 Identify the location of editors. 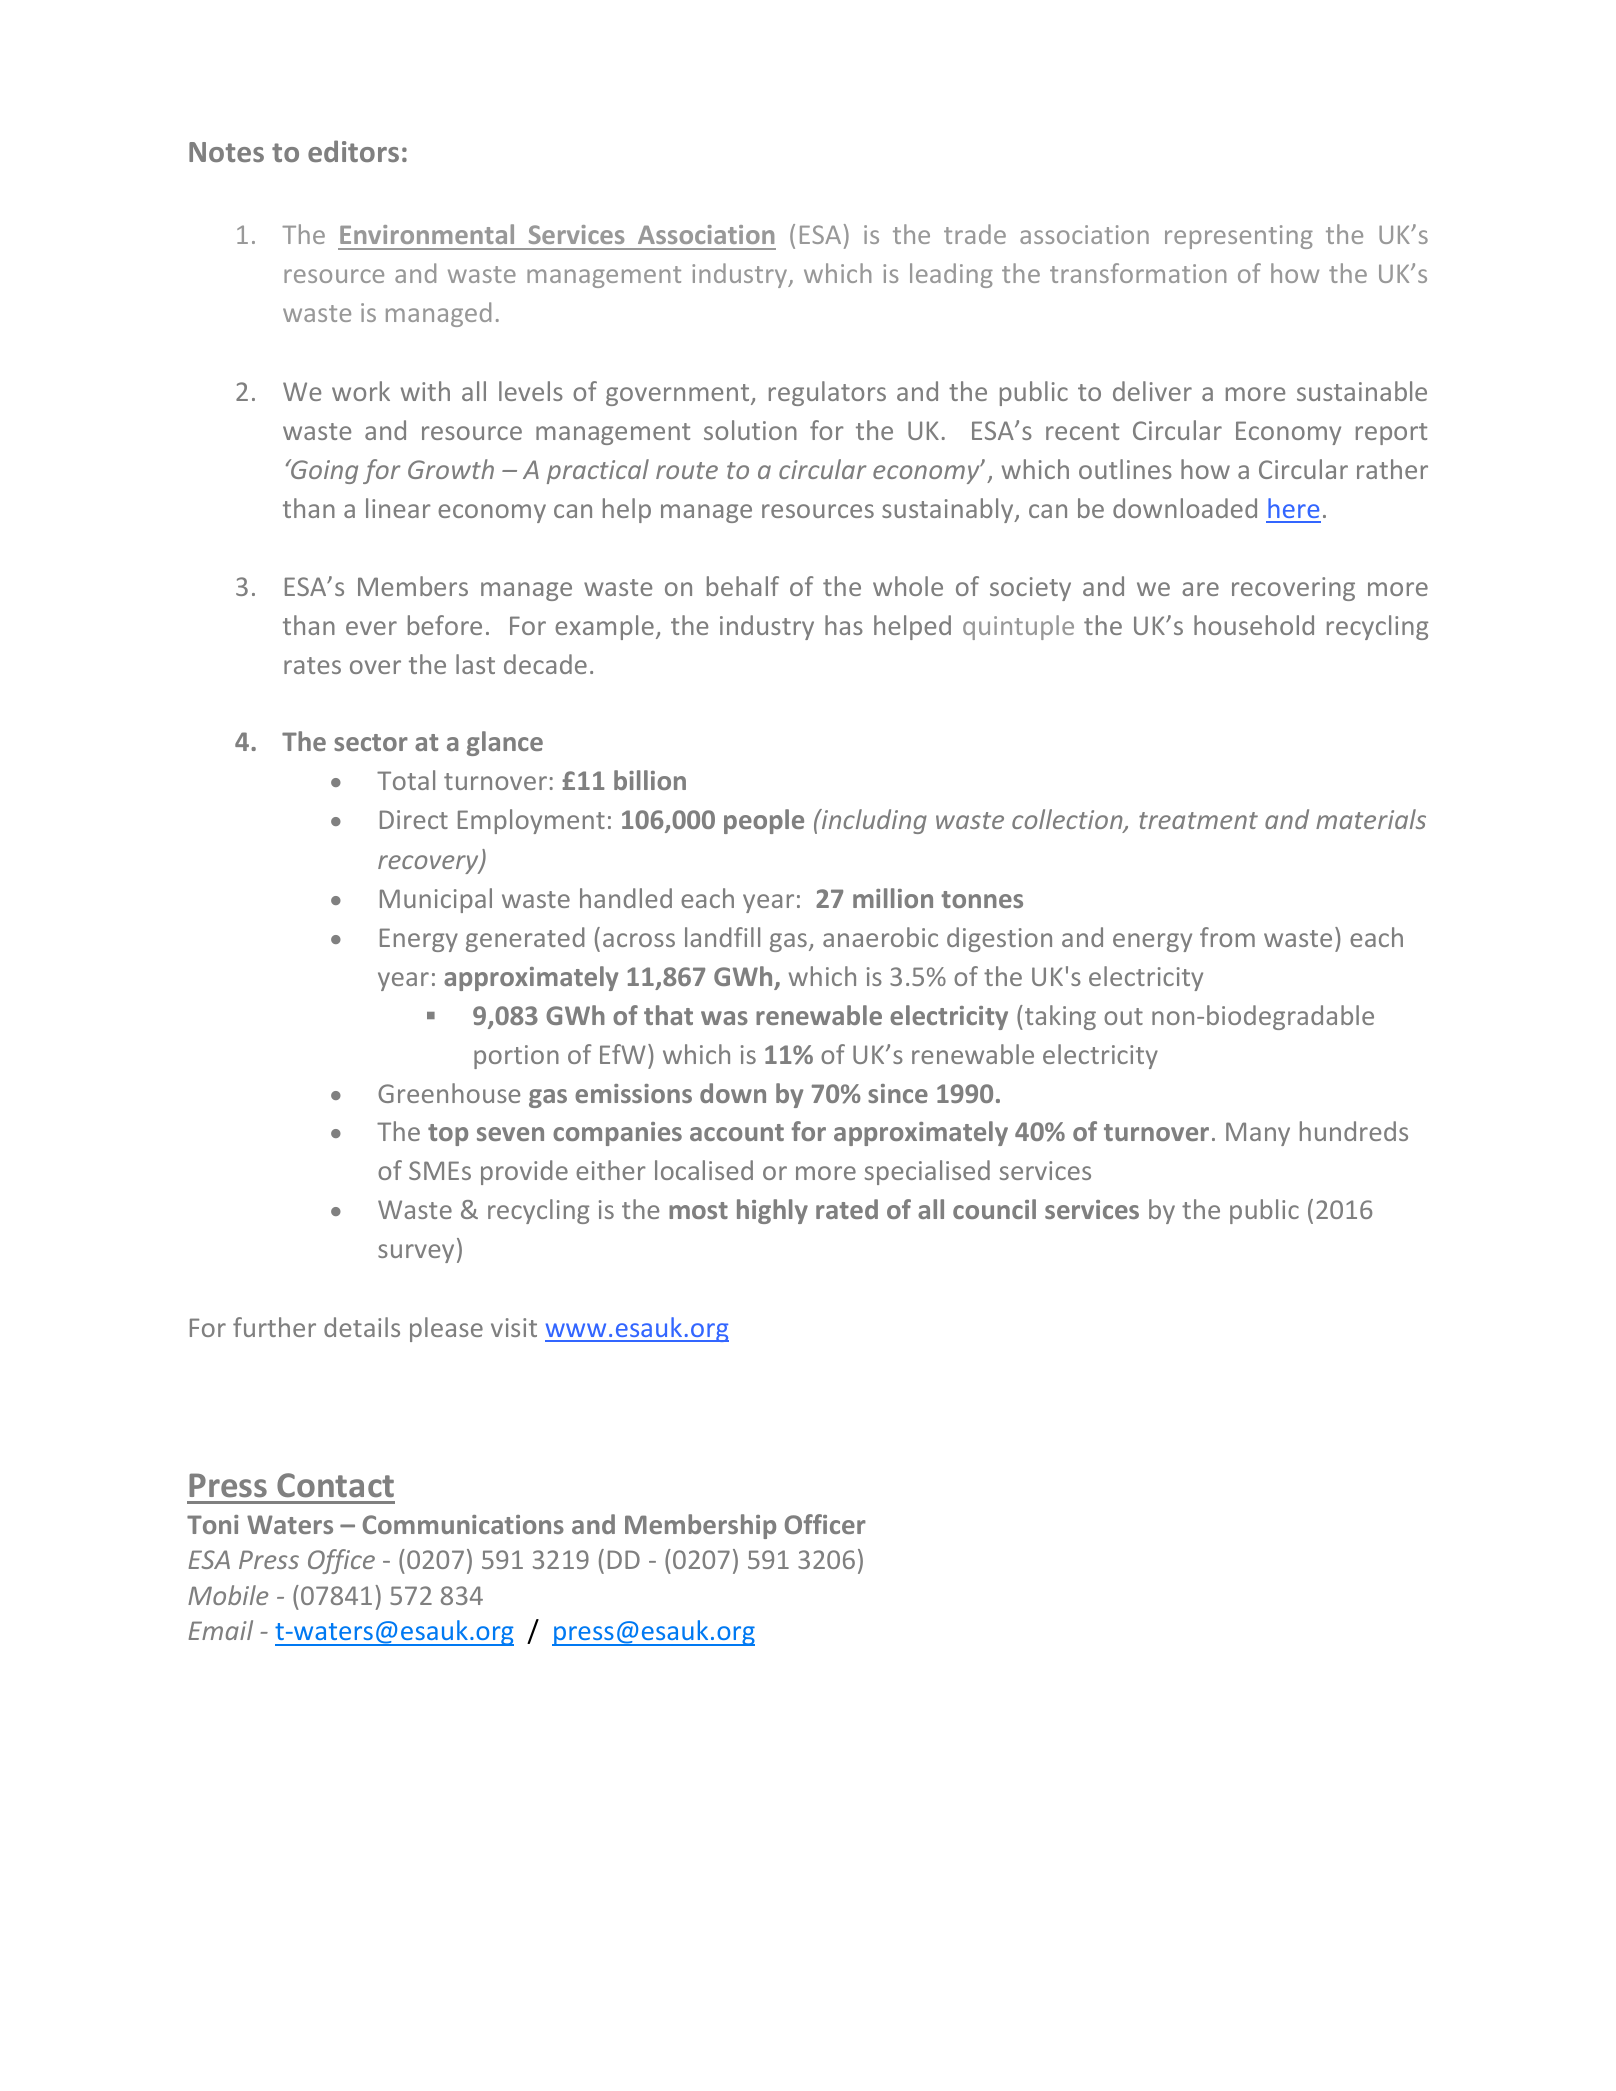
(353, 151).
